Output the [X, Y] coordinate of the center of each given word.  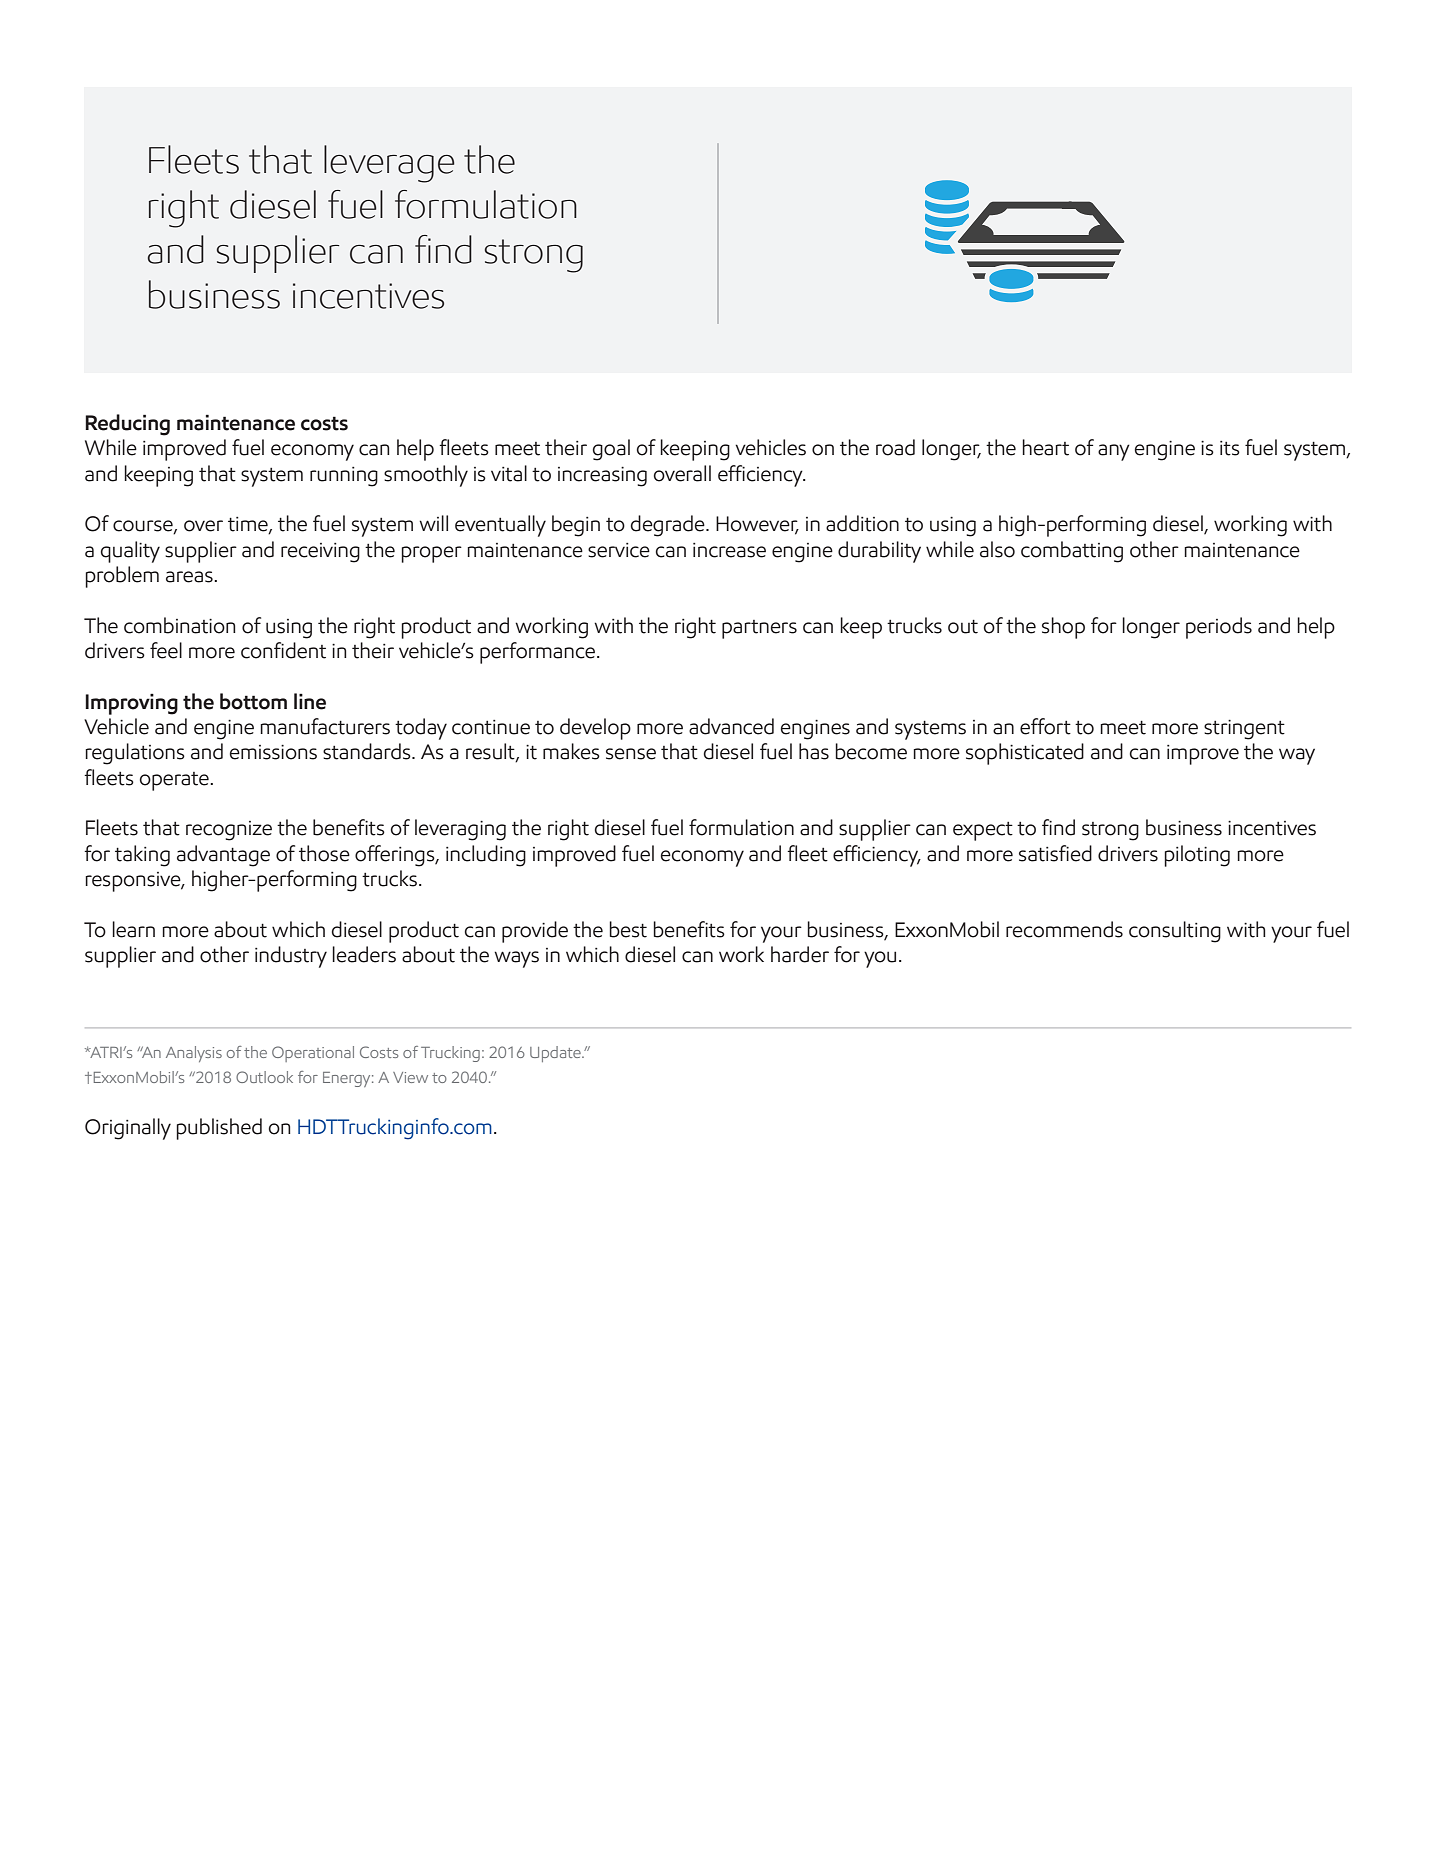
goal [611, 450]
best [628, 929]
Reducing [127, 425]
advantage [223, 856]
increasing [602, 477]
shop [1063, 628]
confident [283, 650]
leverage [389, 164]
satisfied [1055, 853]
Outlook [264, 1077]
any [1114, 452]
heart [1045, 447]
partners [759, 629]
